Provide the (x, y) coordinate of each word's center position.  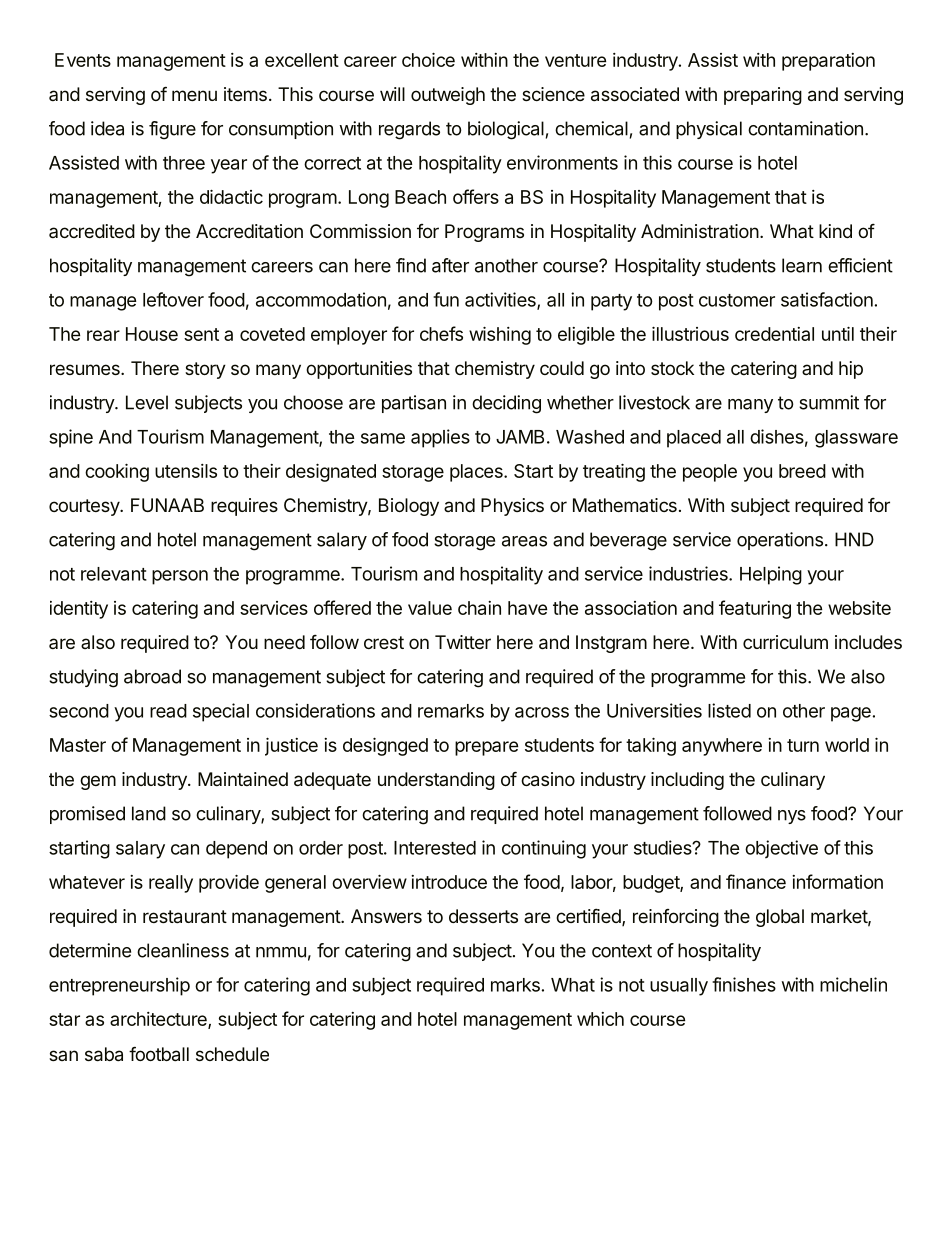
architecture (159, 1020)
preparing (763, 96)
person (180, 577)
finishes (744, 984)
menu (194, 95)
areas (524, 541)
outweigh (448, 96)
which (600, 1019)
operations (780, 541)
